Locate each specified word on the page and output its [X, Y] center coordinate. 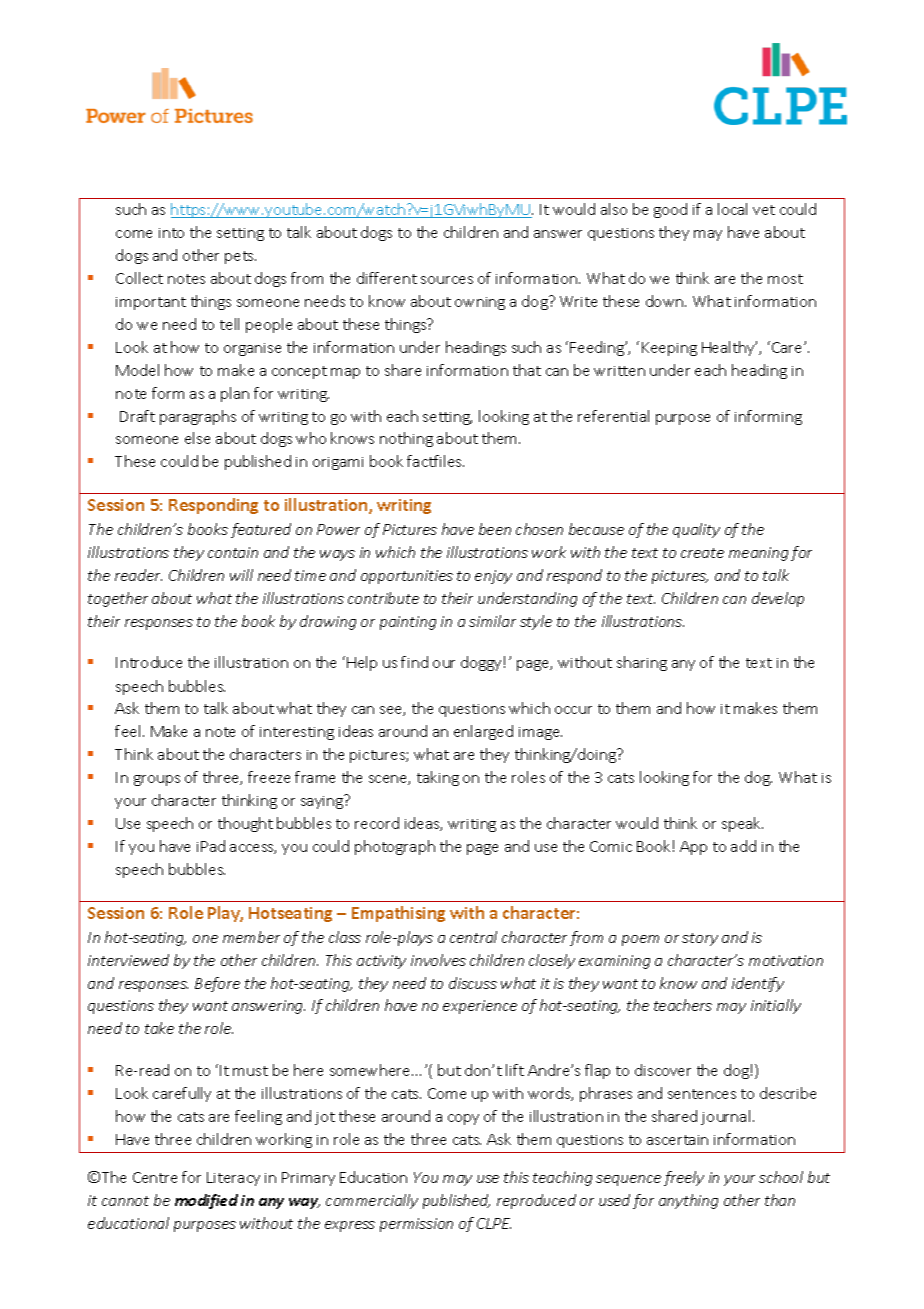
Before [217, 984]
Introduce [149, 662]
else [197, 438]
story [700, 939]
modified [206, 1201]
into [171, 233]
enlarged [483, 732]
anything [688, 1201]
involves [438, 960]
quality [696, 530]
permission [416, 1225]
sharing [642, 663]
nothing [406, 439]
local [732, 209]
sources [447, 280]
